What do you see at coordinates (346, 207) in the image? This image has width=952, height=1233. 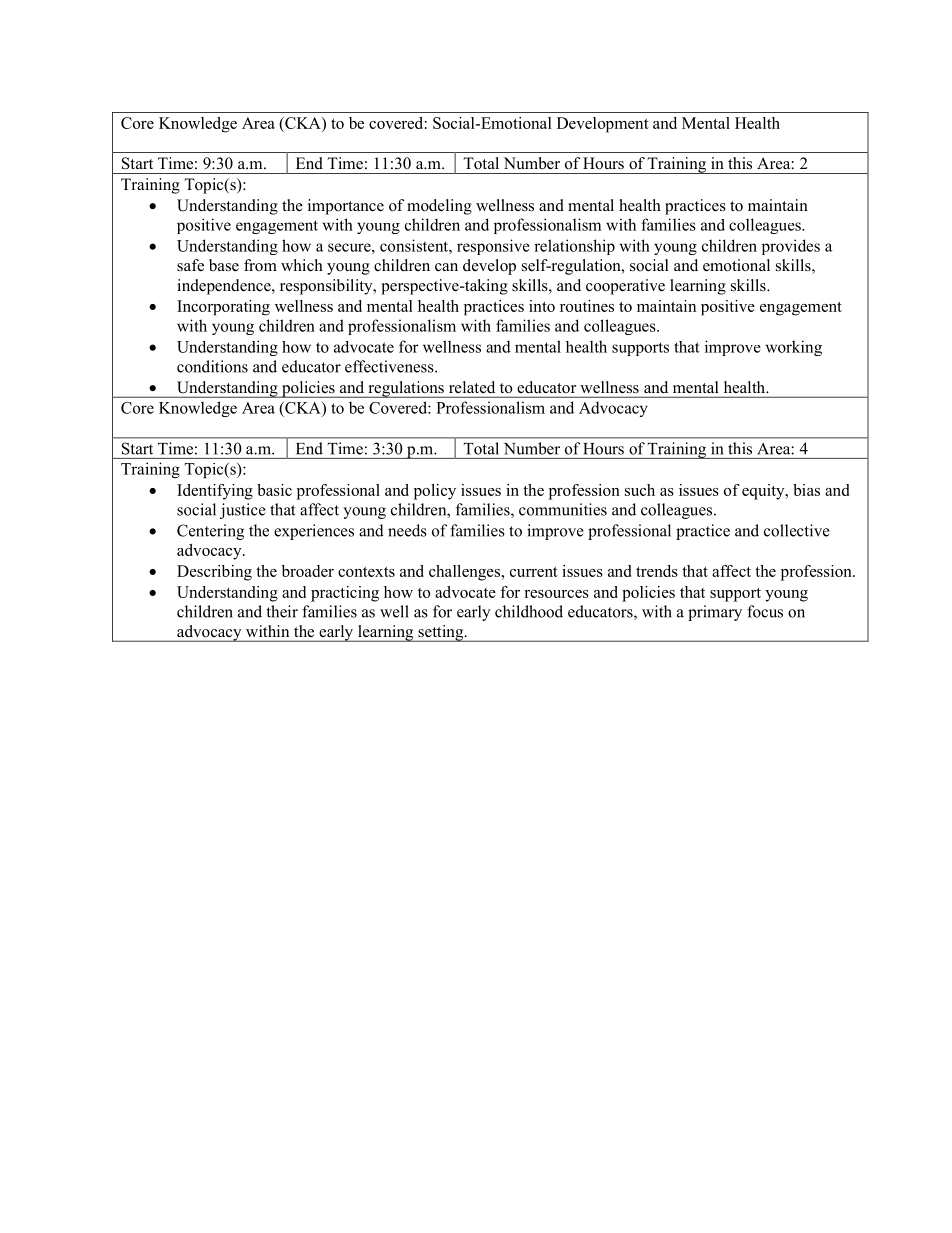 I see `importance` at bounding box center [346, 207].
